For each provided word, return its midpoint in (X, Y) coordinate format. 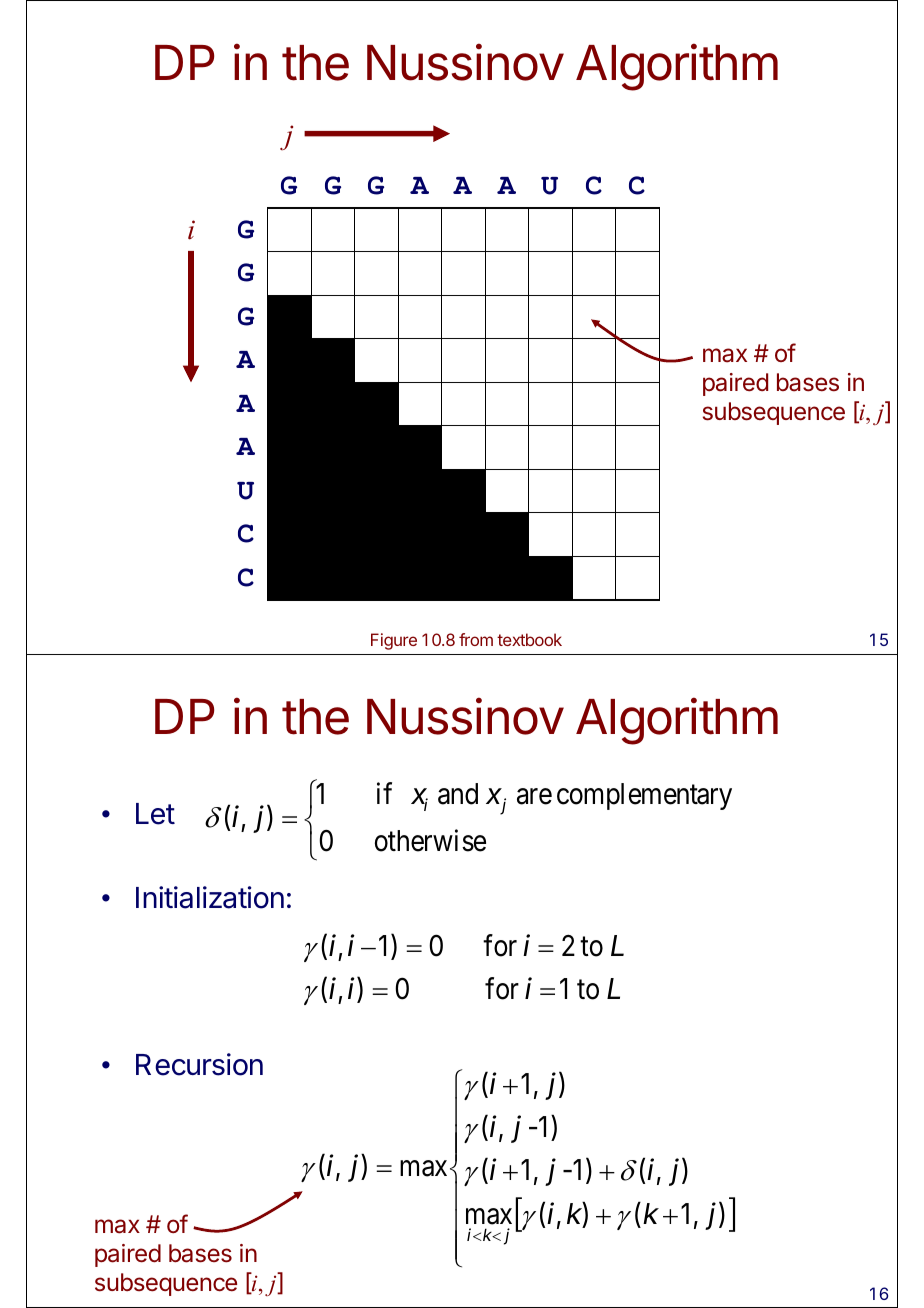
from (476, 639)
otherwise (430, 840)
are (534, 797)
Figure (394, 641)
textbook (529, 639)
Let (155, 814)
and (458, 794)
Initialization (210, 897)
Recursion (199, 1064)
